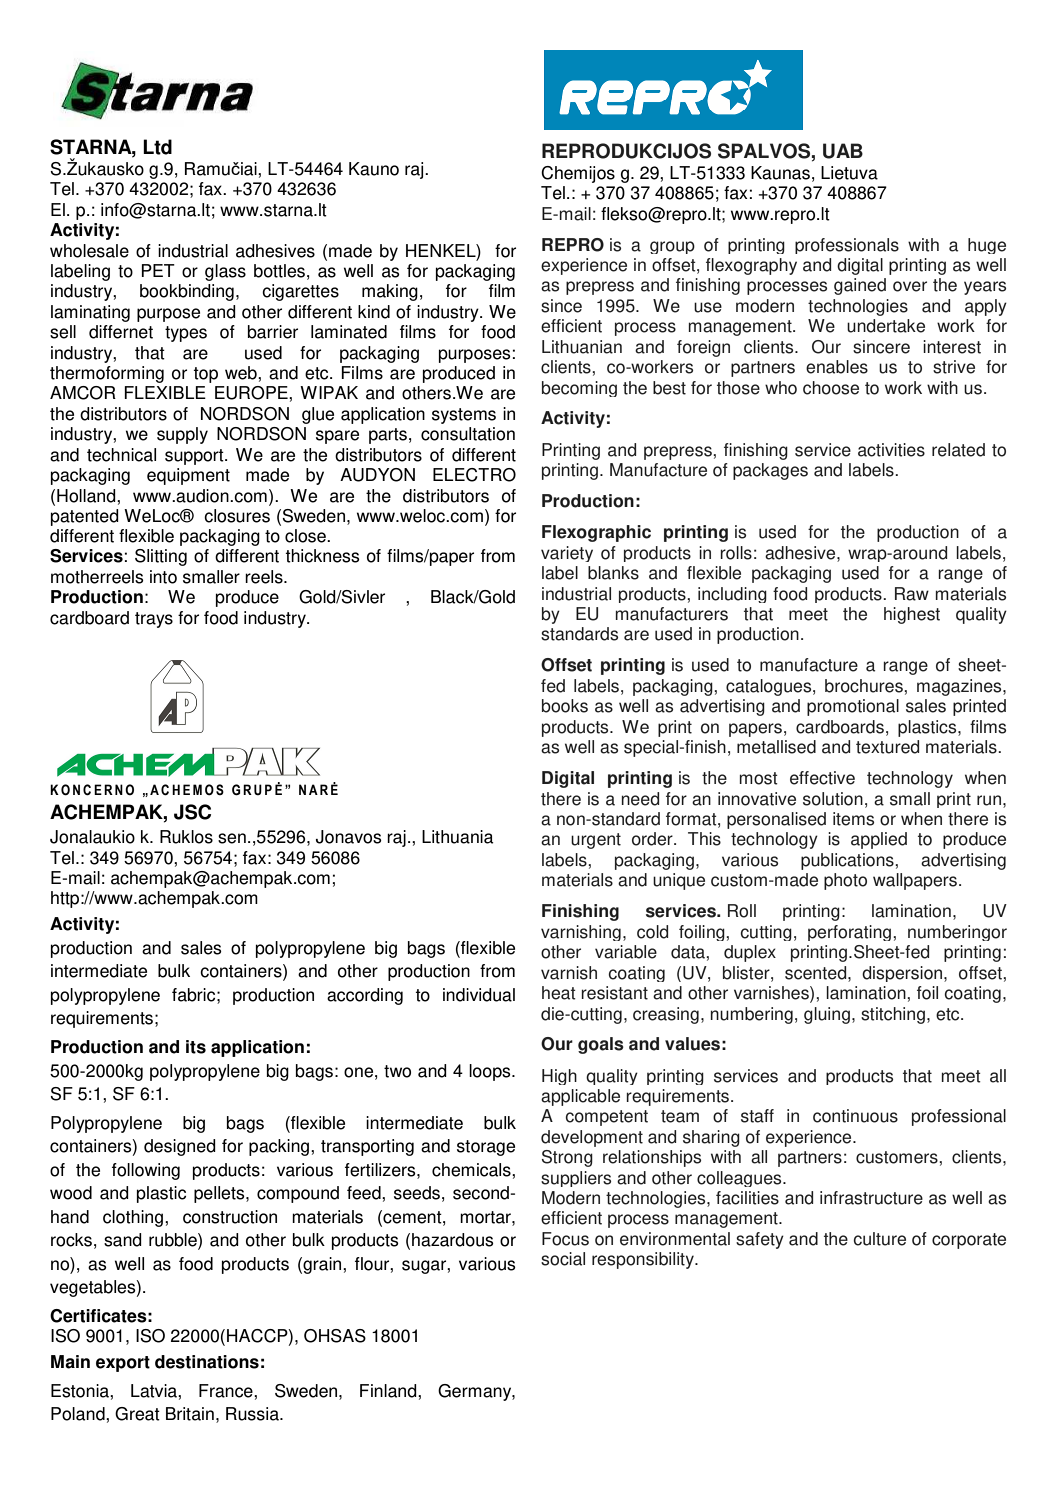 The height and width of the screenshot is (1495, 1057). Describe the element at coordinates (843, 151) in the screenshot. I see `UAB` at that location.
